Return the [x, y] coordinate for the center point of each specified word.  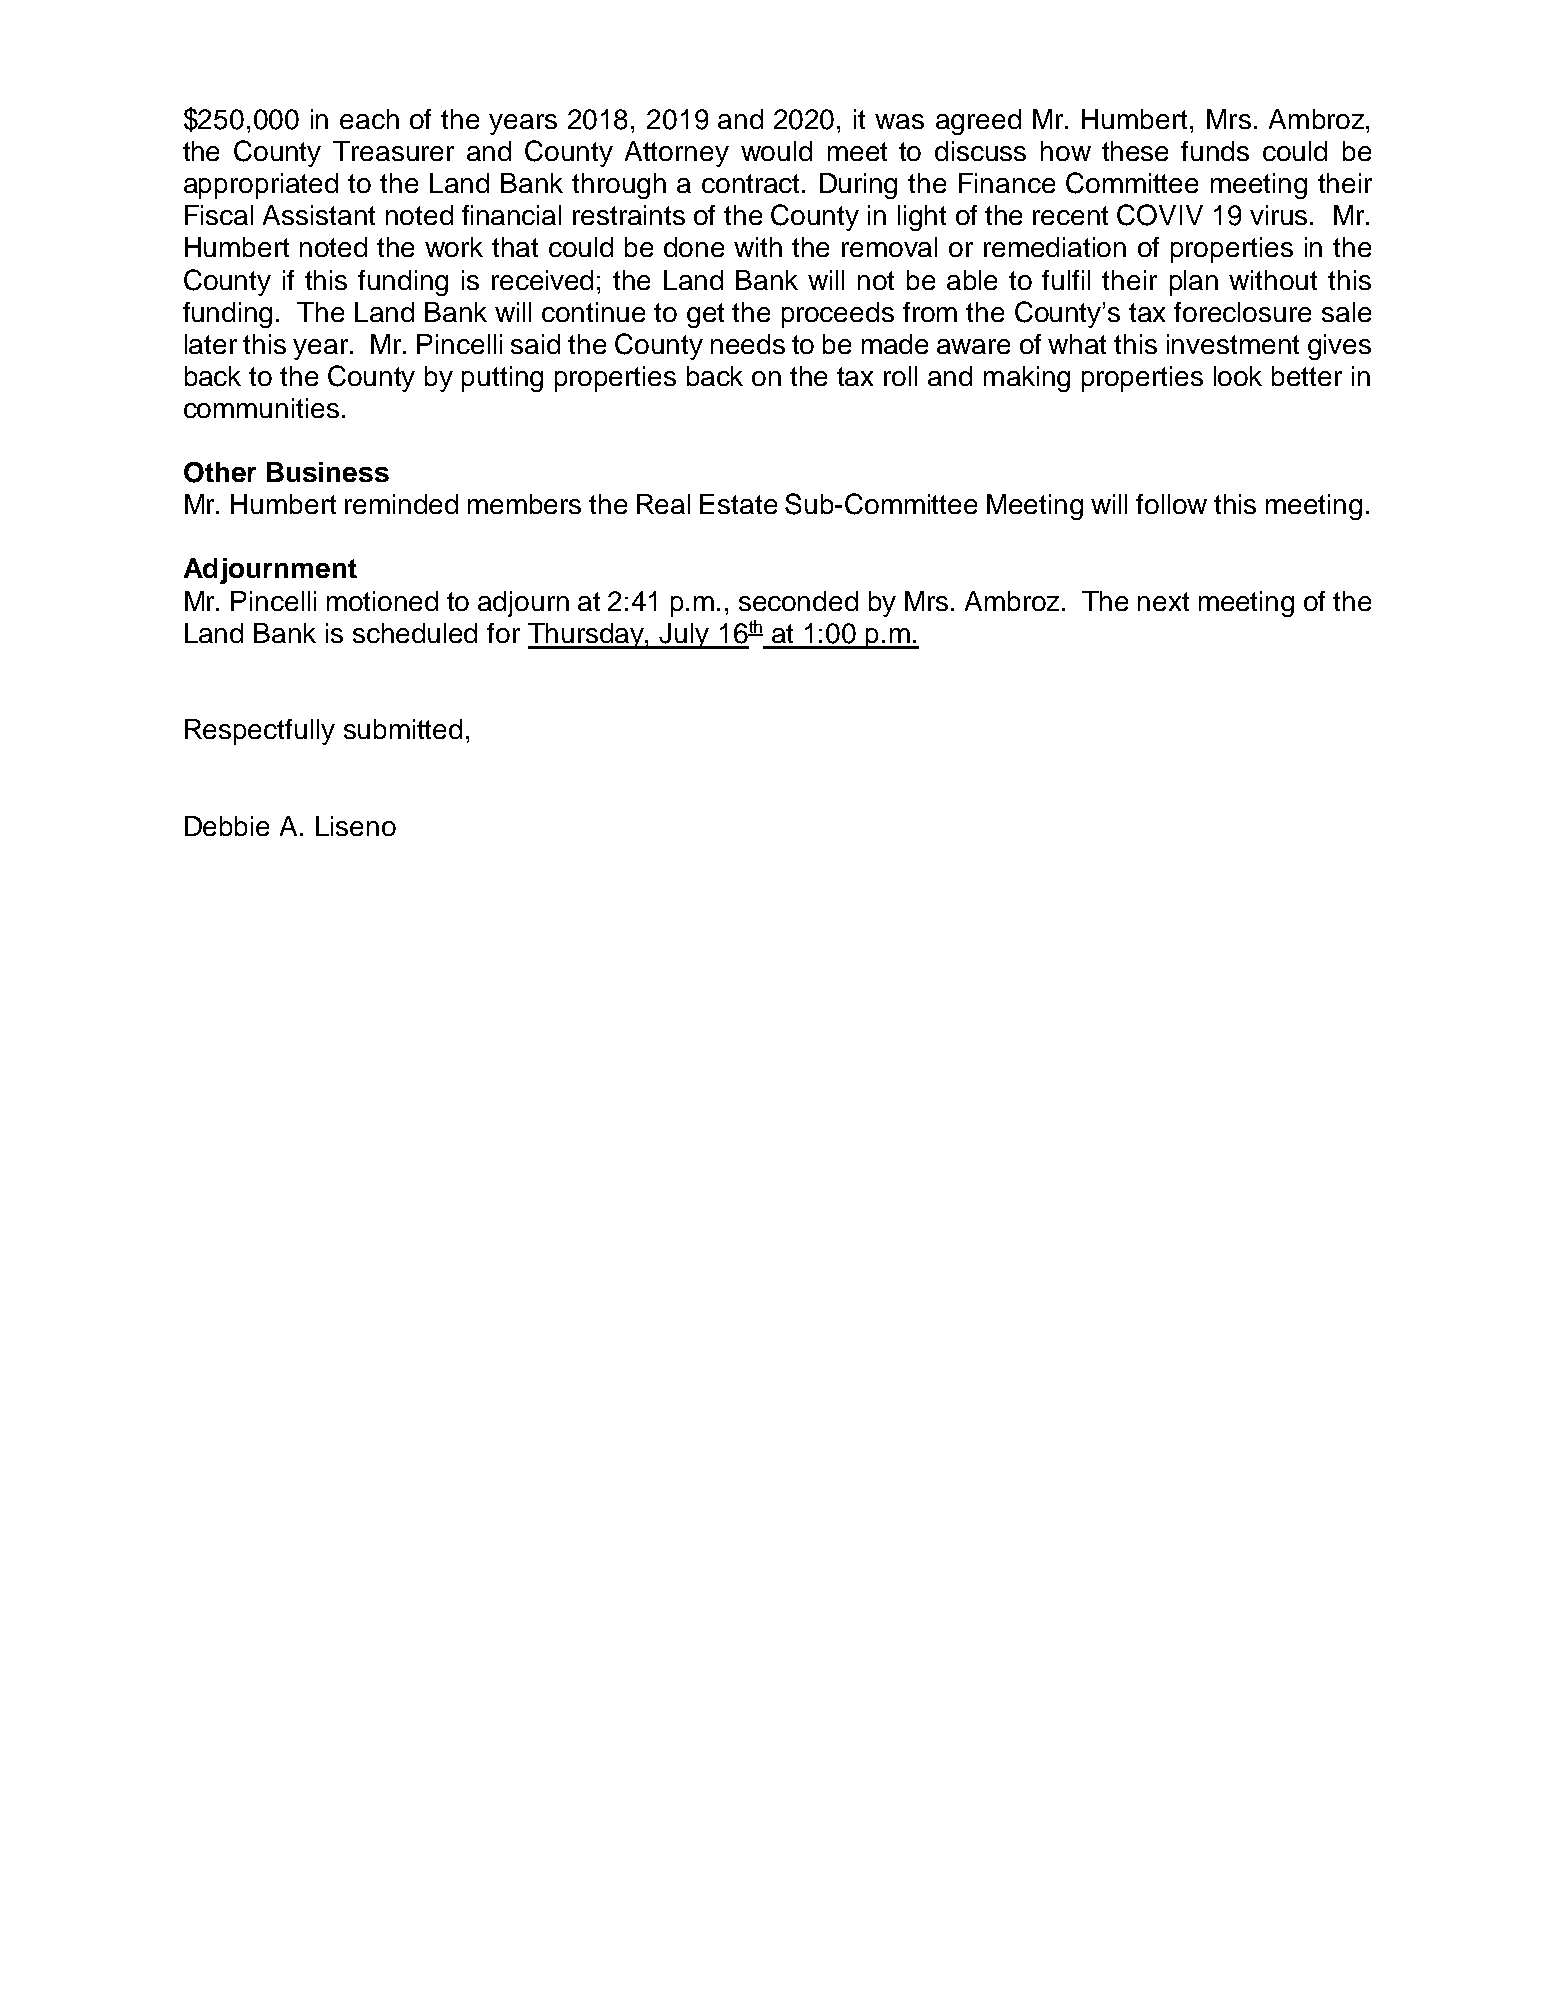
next [1163, 601]
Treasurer [393, 151]
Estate [738, 504]
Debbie [227, 826]
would [776, 151]
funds [1215, 151]
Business [328, 472]
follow [1171, 504]
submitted [403, 729]
